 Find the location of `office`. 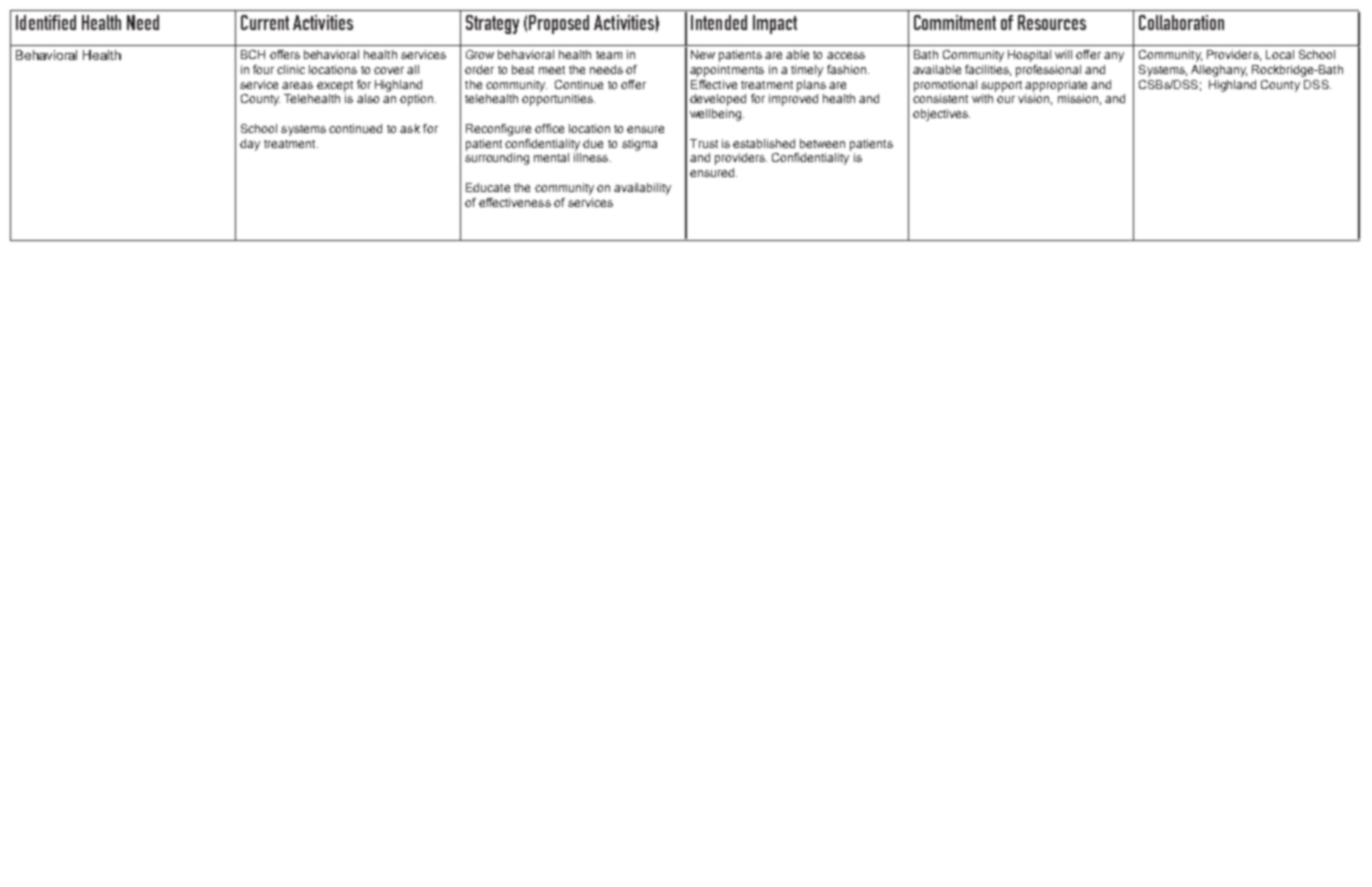

office is located at coordinates (549, 128).
